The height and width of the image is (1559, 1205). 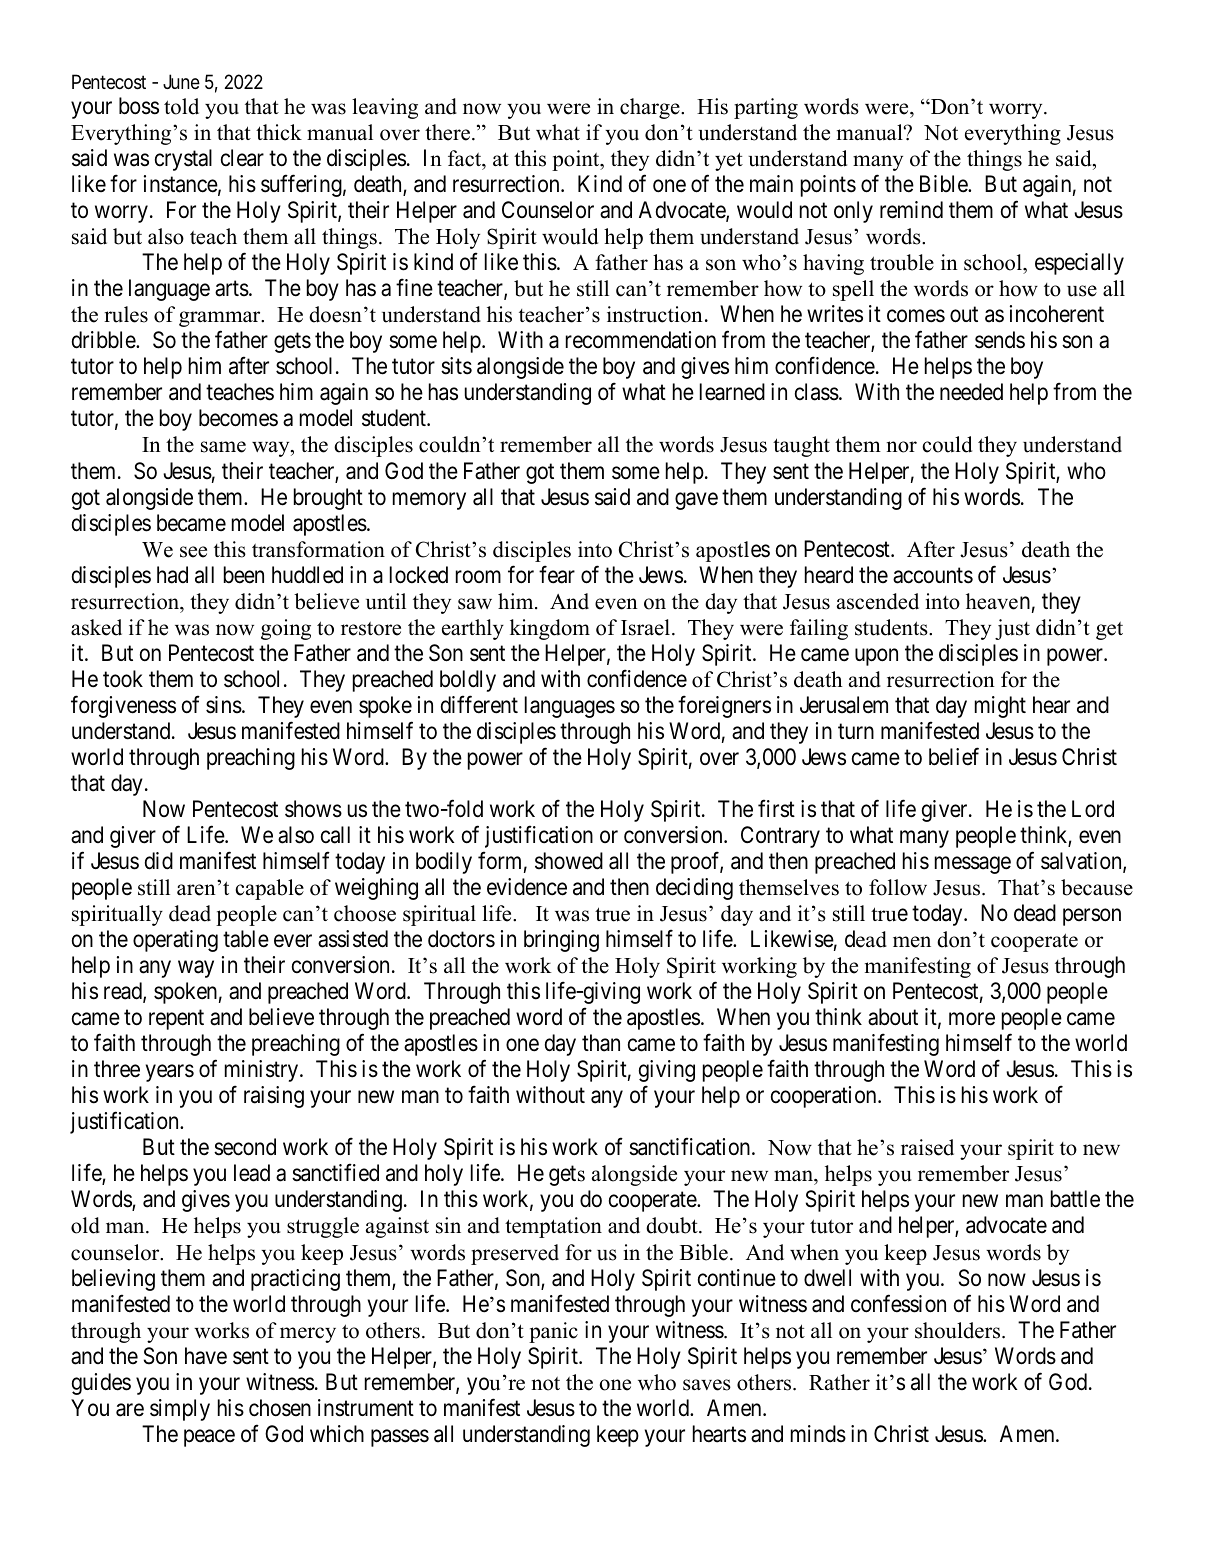 What do you see at coordinates (224, 705) in the image?
I see `sins` at bounding box center [224, 705].
